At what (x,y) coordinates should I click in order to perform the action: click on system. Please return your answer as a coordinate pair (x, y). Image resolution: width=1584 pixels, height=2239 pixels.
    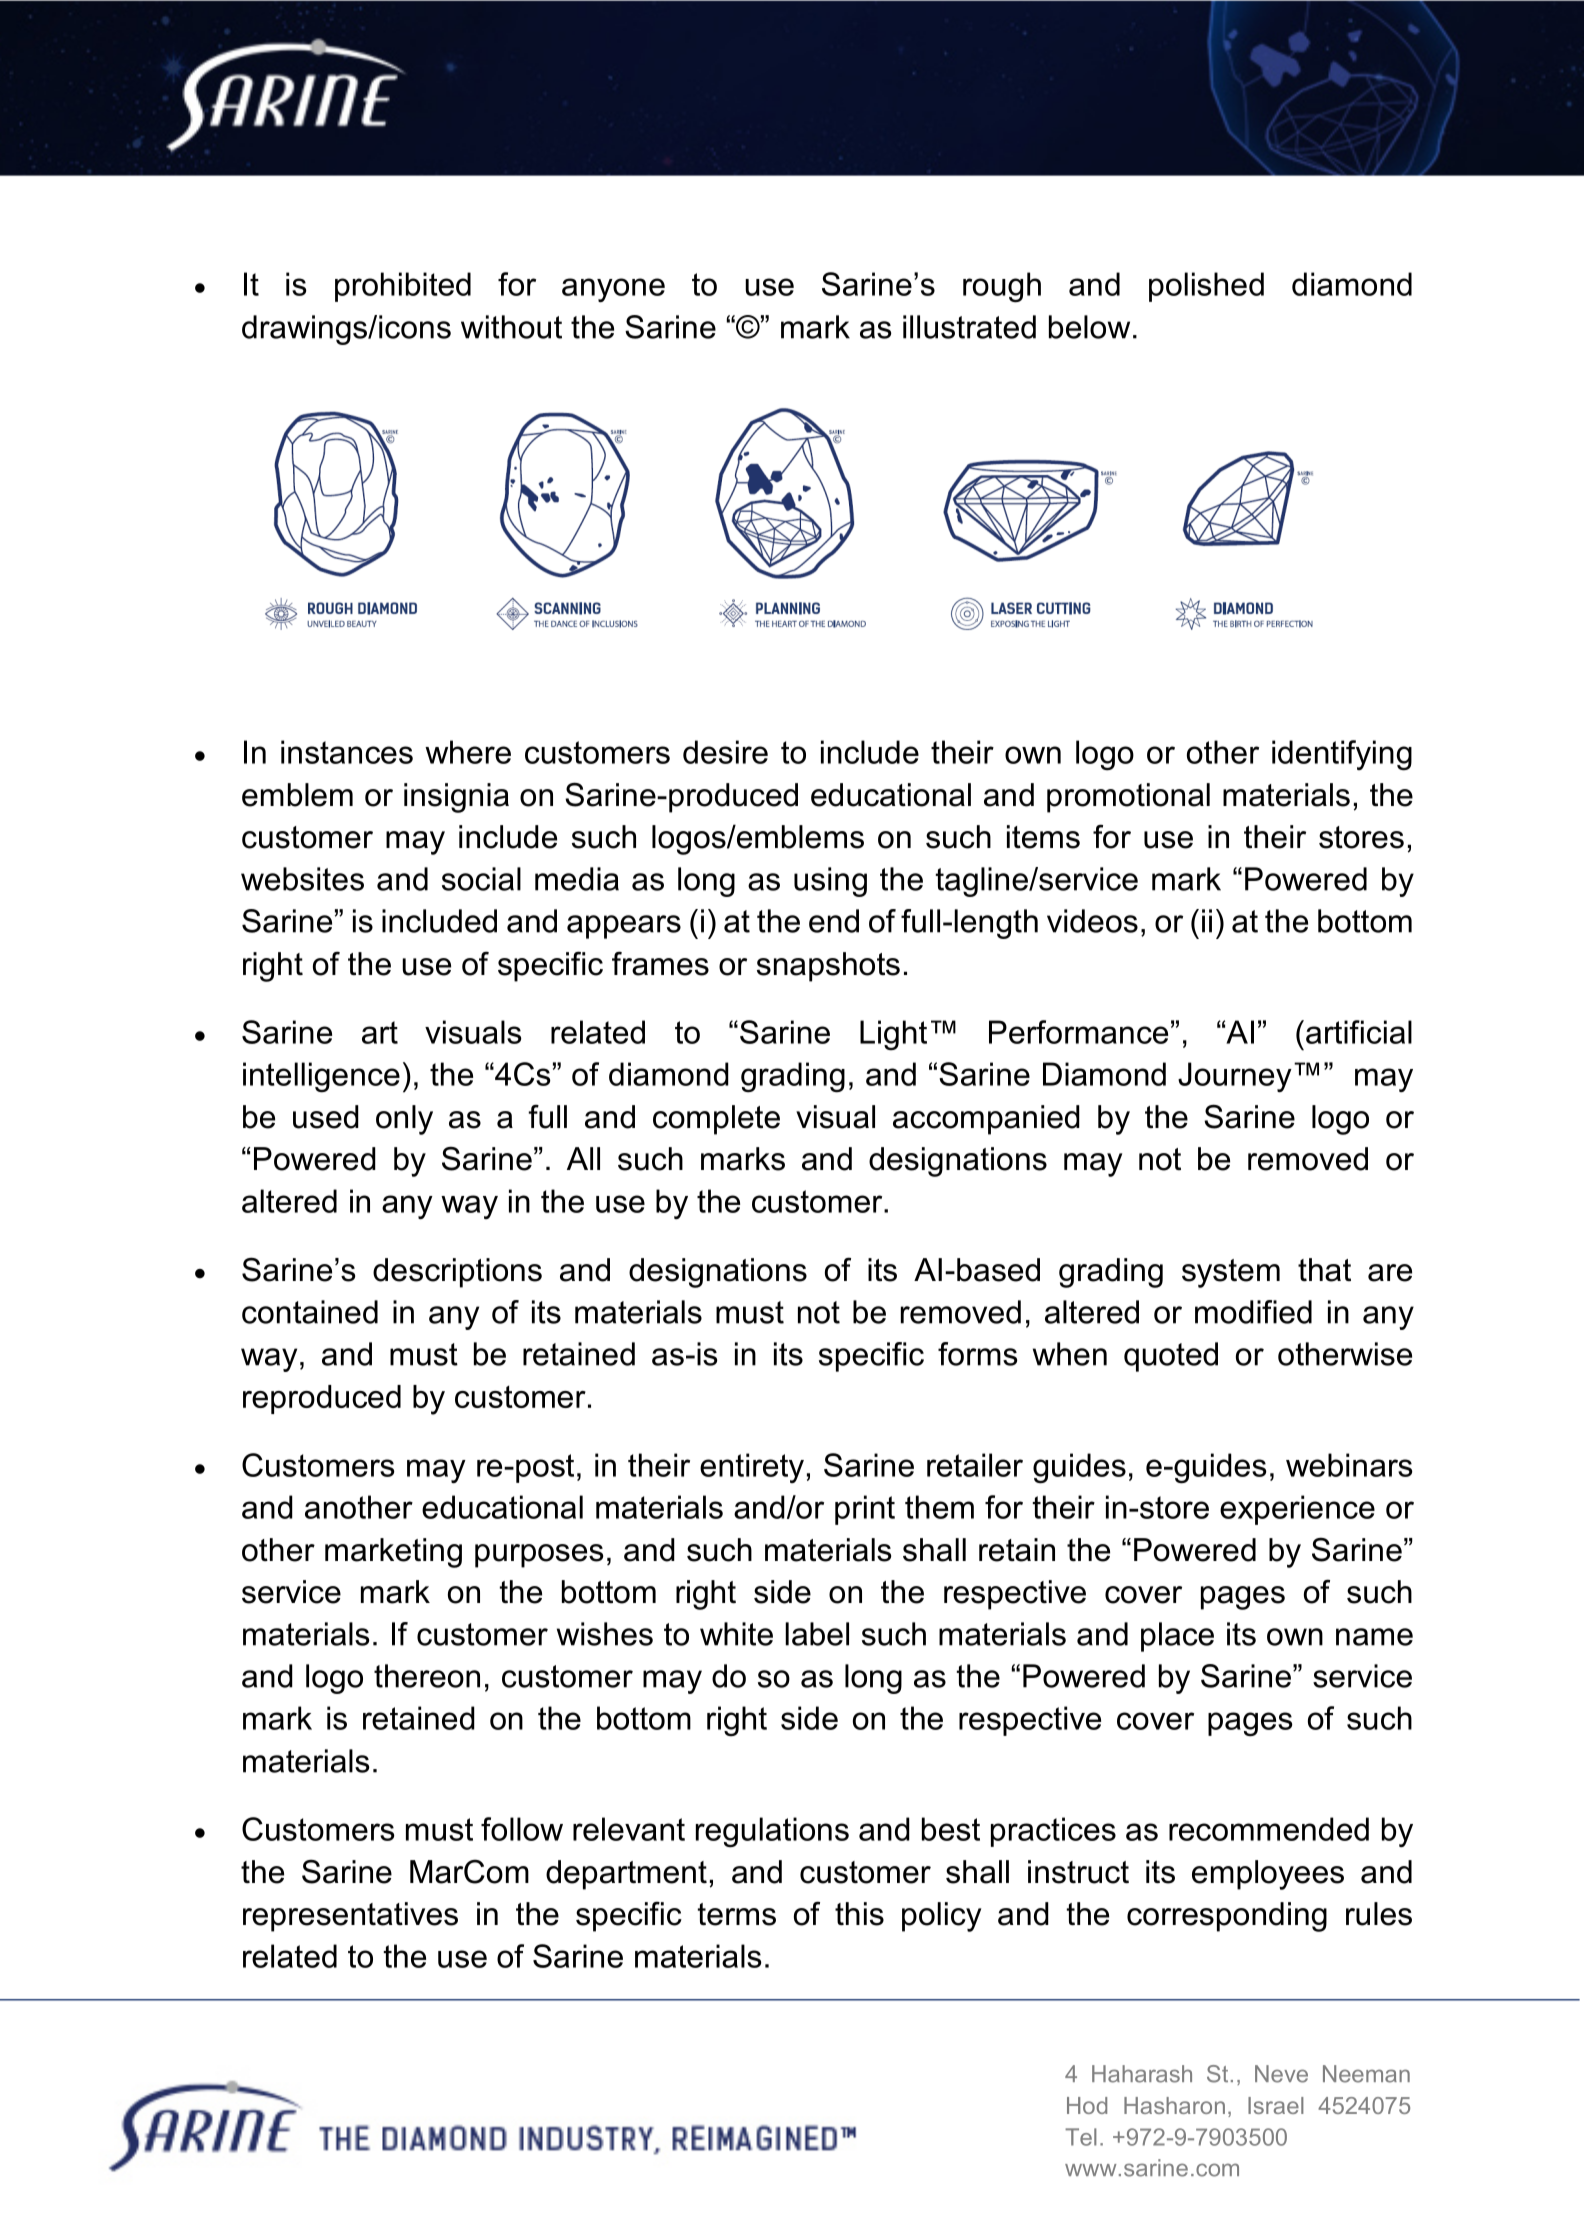
    Looking at the image, I should click on (1231, 1273).
